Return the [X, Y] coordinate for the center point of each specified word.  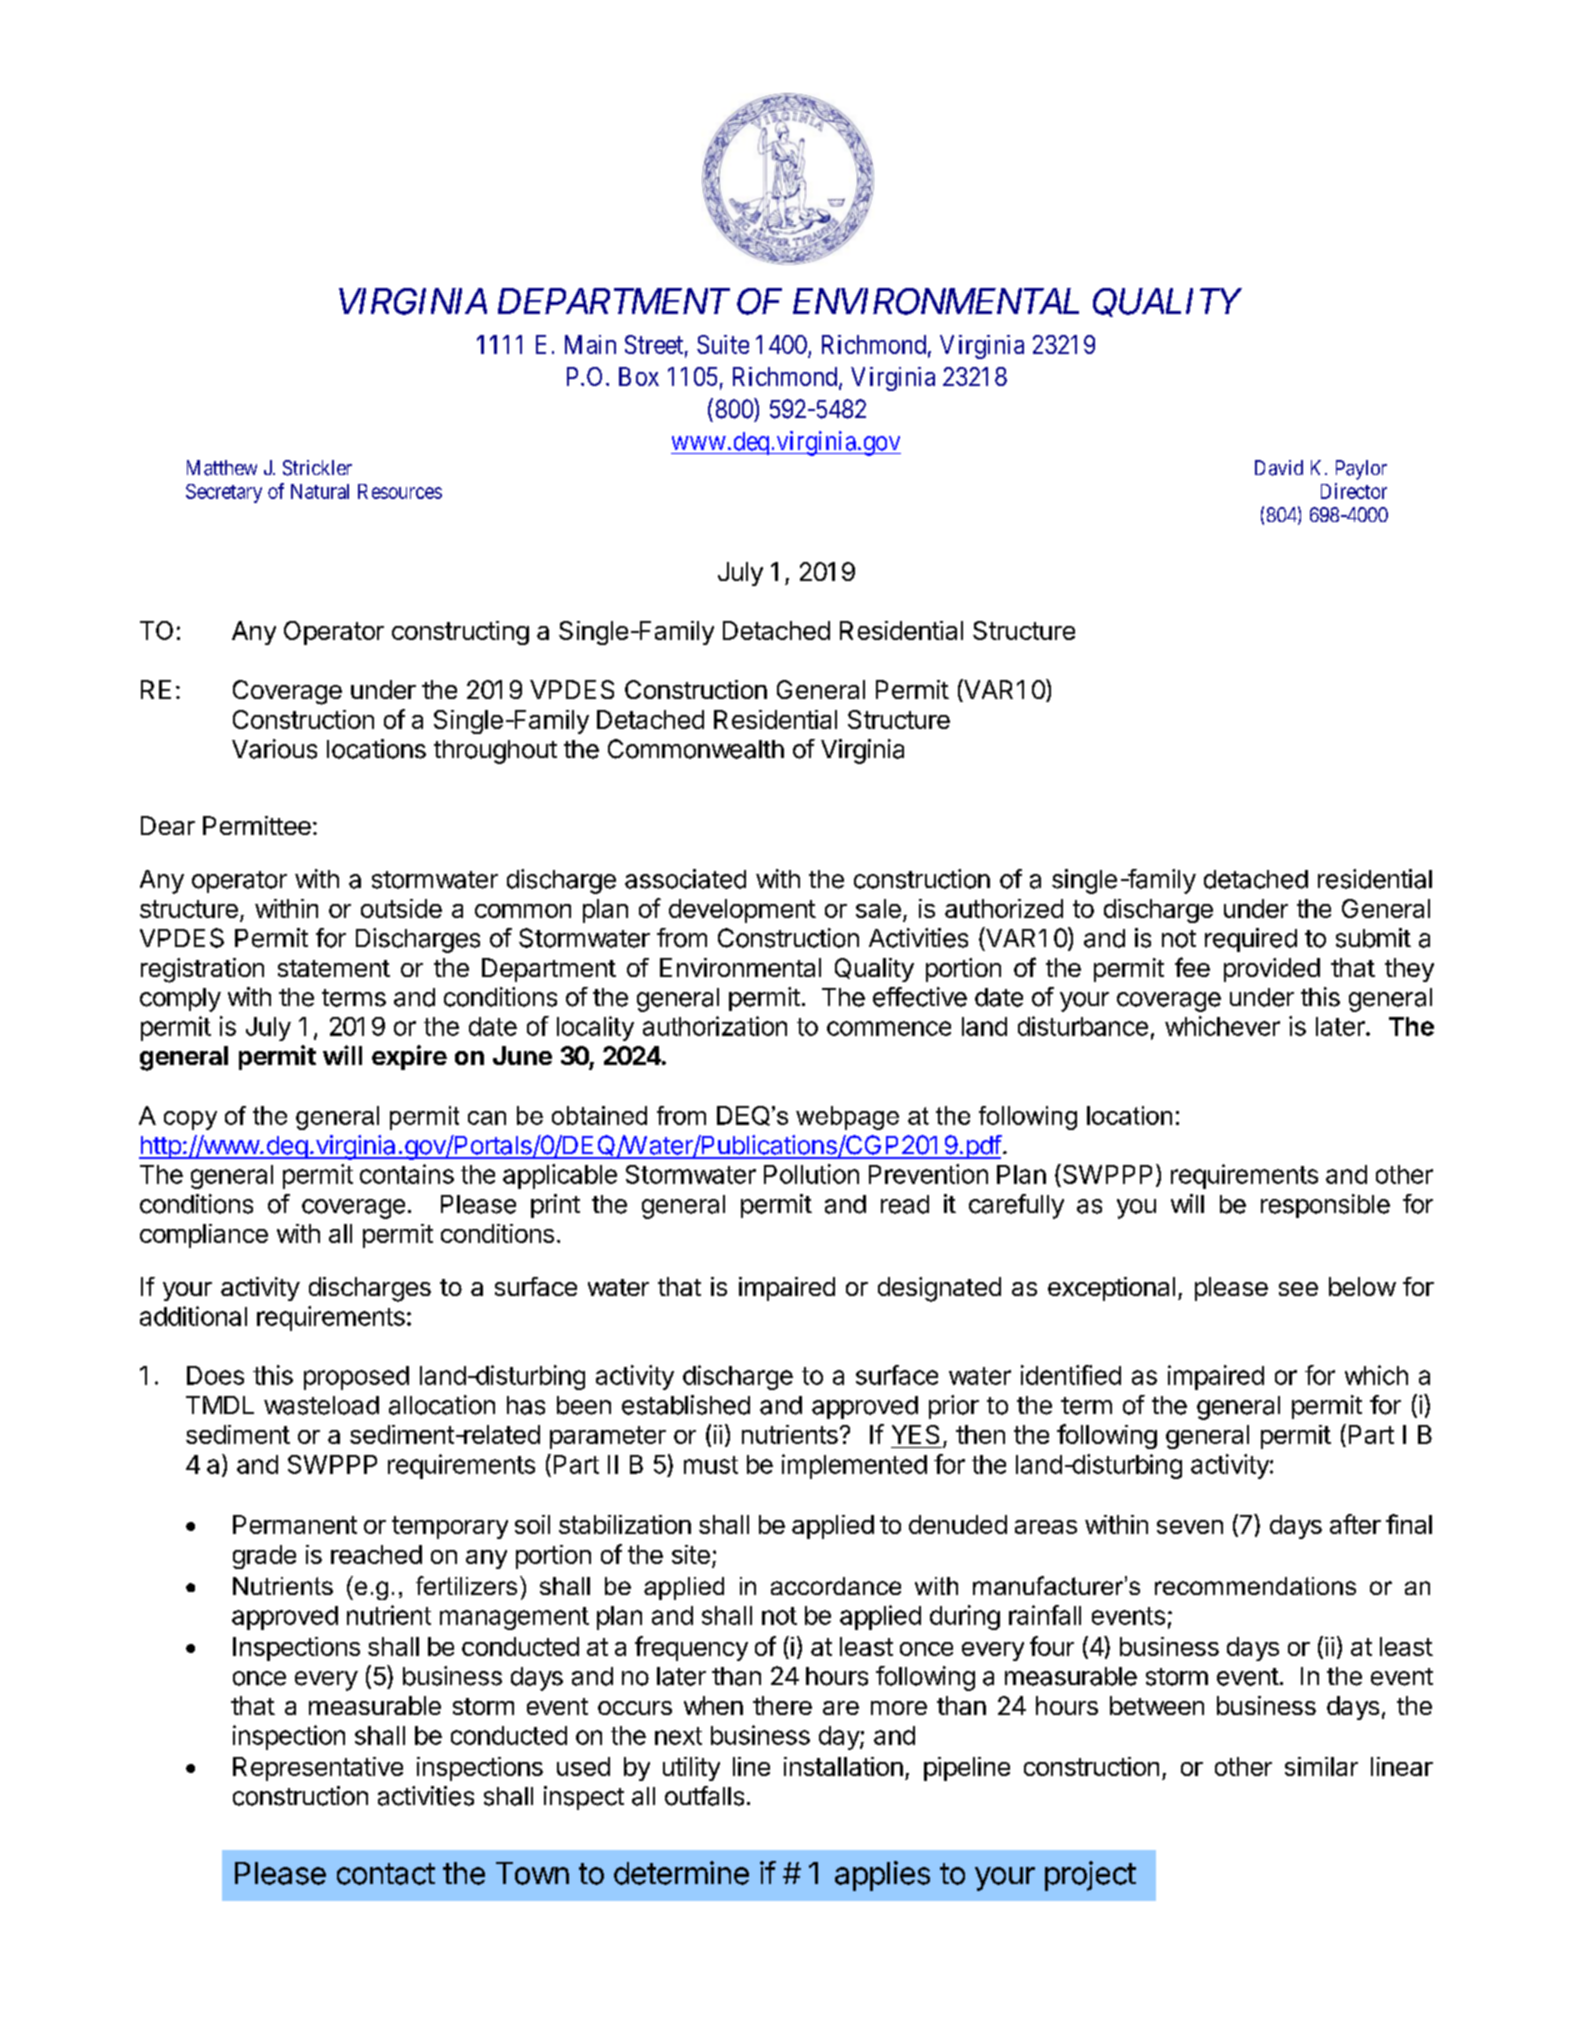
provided [1272, 970]
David [1279, 468]
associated [685, 879]
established [686, 1405]
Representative [318, 1769]
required [1251, 940]
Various [274, 749]
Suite [723, 344]
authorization [715, 1026]
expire [409, 1057]
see [1298, 1289]
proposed [356, 1378]
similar [1321, 1766]
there [782, 1705]
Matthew [222, 468]
